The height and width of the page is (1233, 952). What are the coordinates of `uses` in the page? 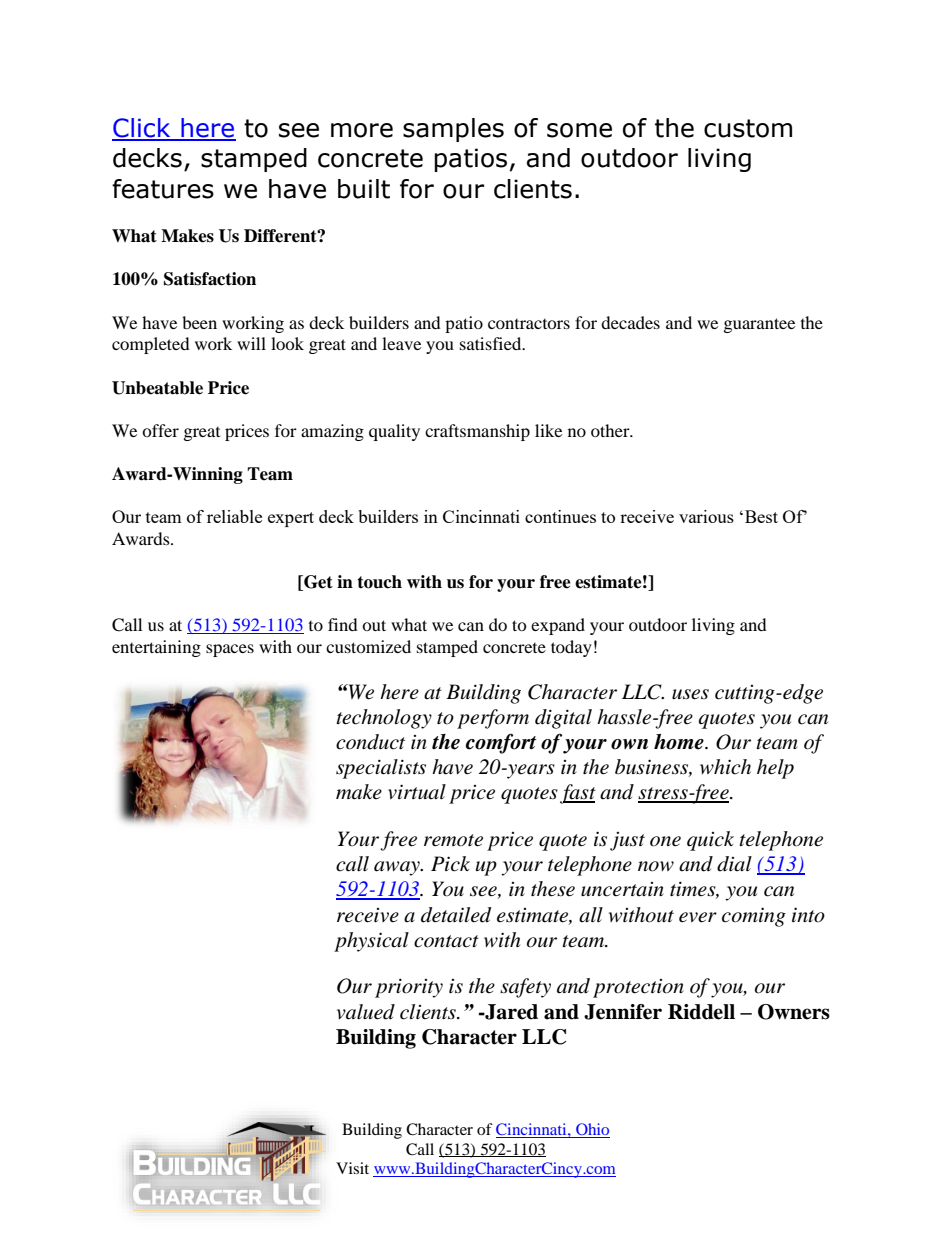 It's located at (690, 694).
